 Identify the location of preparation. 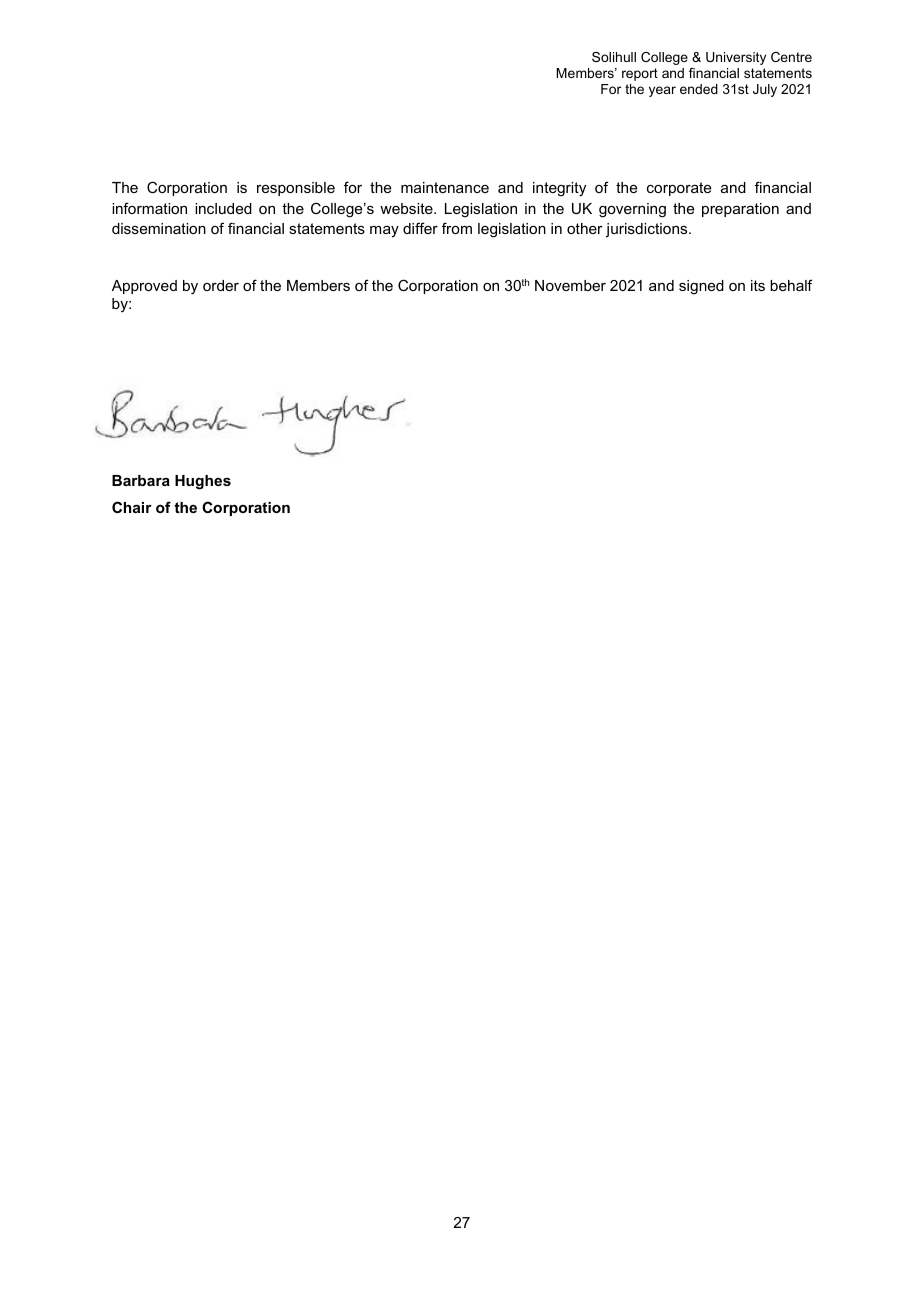
(740, 210).
